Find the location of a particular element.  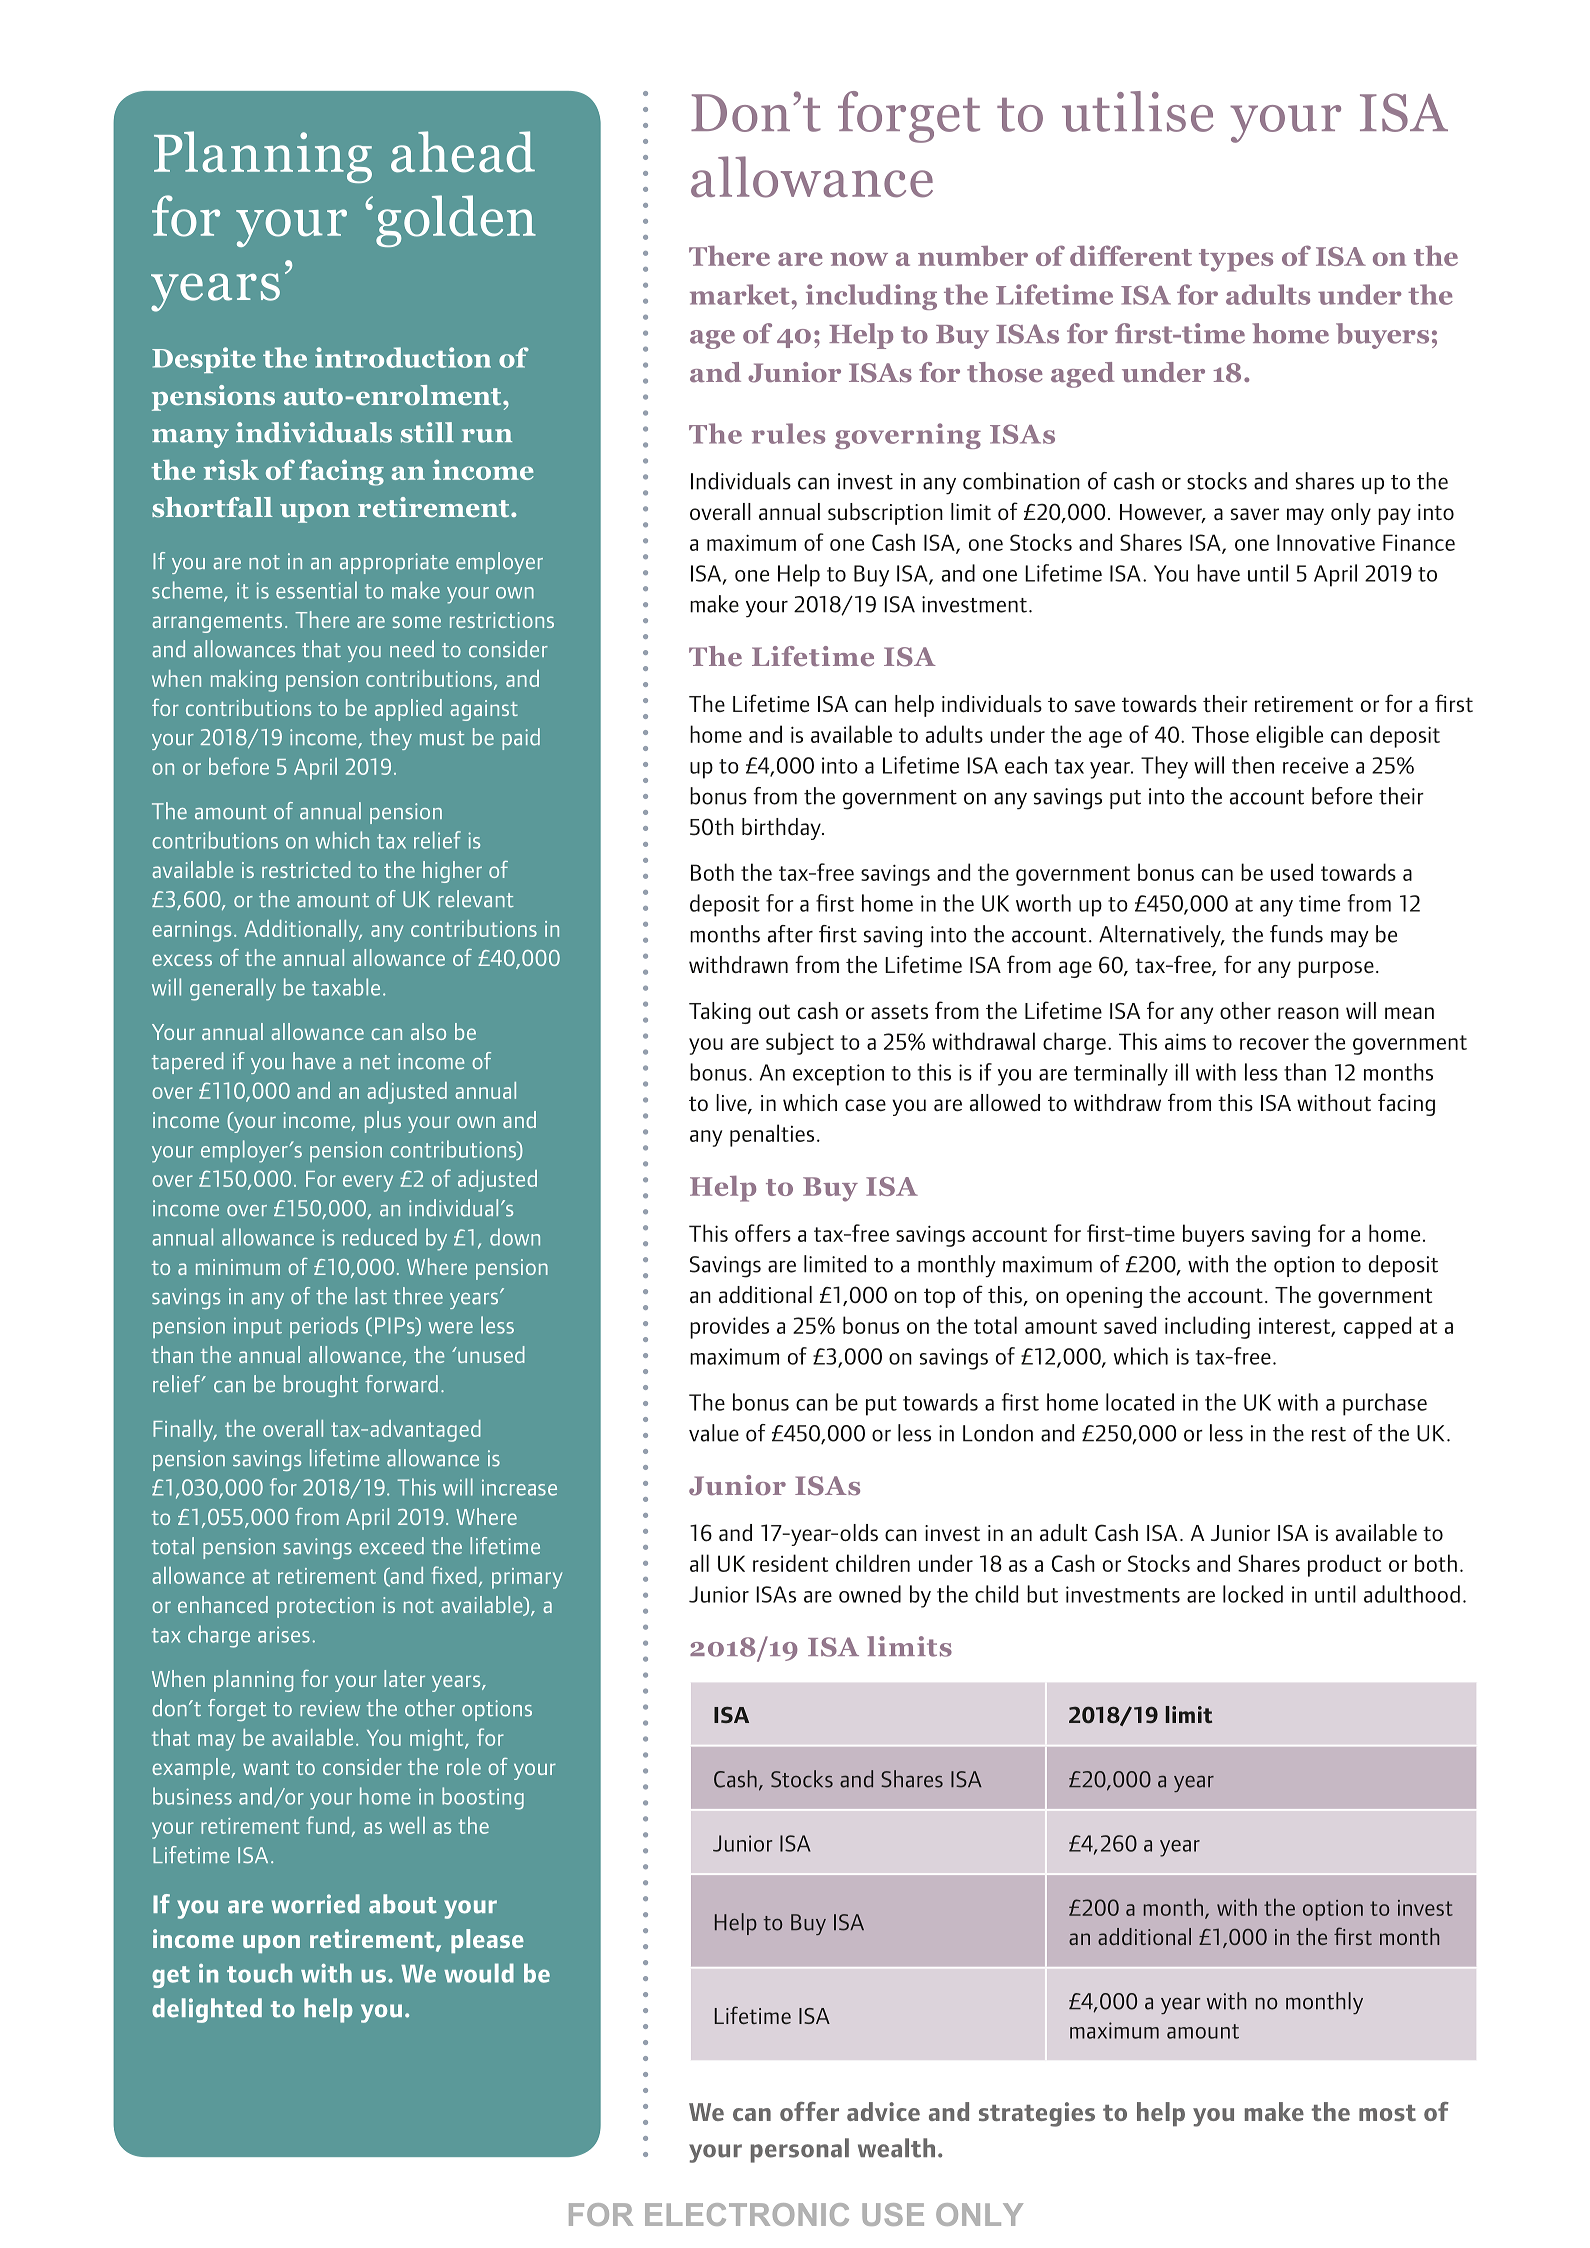

now is located at coordinates (859, 259).
